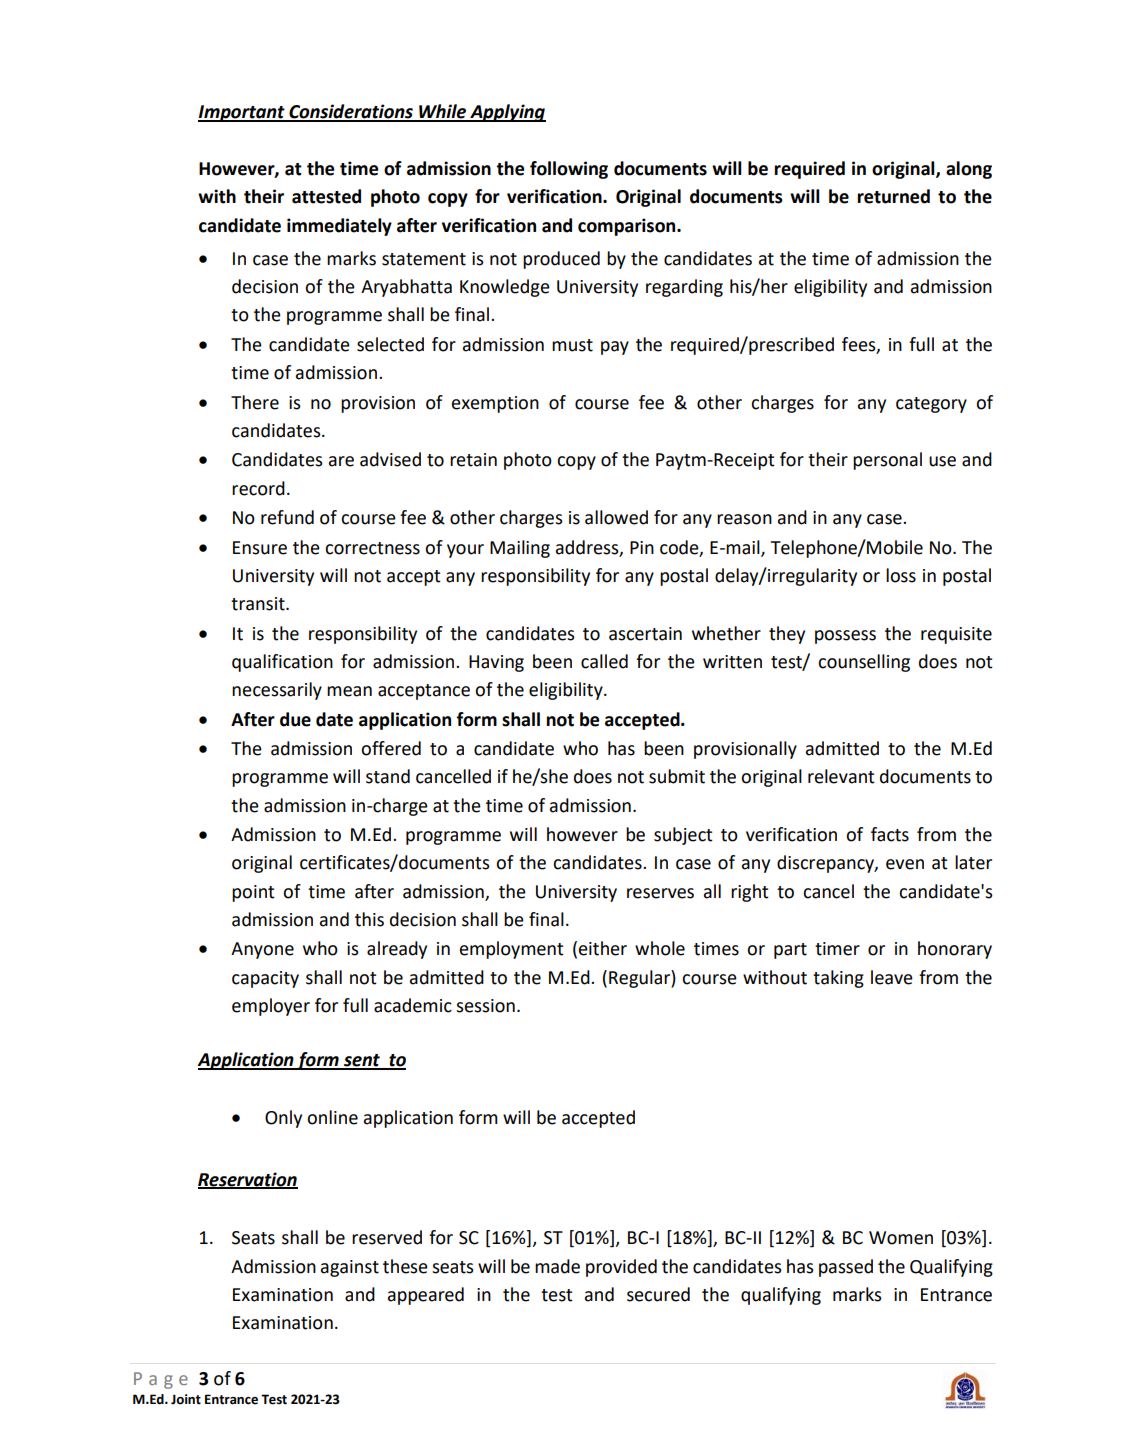  Describe the element at coordinates (186, 1399) in the screenshot. I see `Joint` at that location.
